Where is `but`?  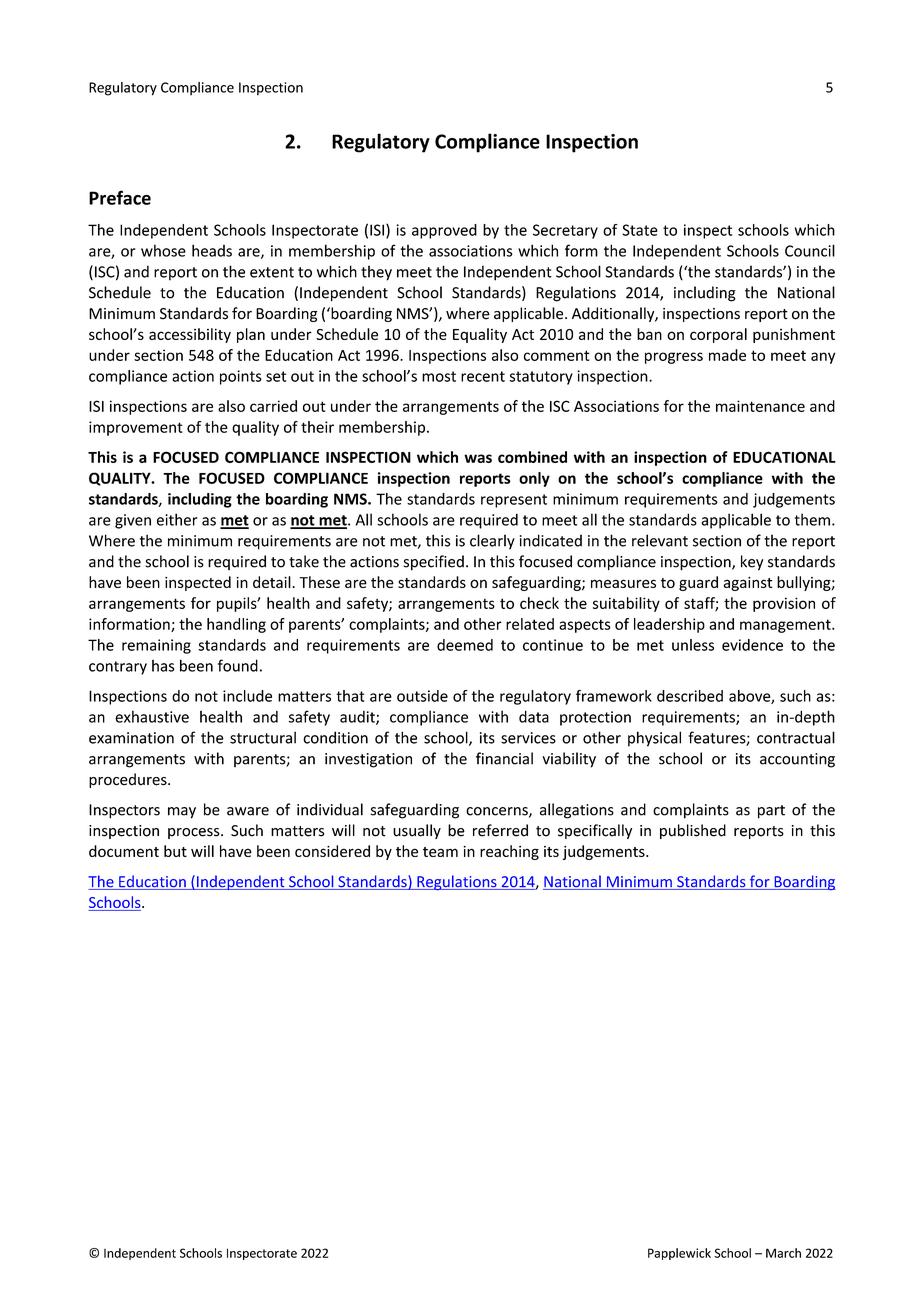 but is located at coordinates (175, 851).
